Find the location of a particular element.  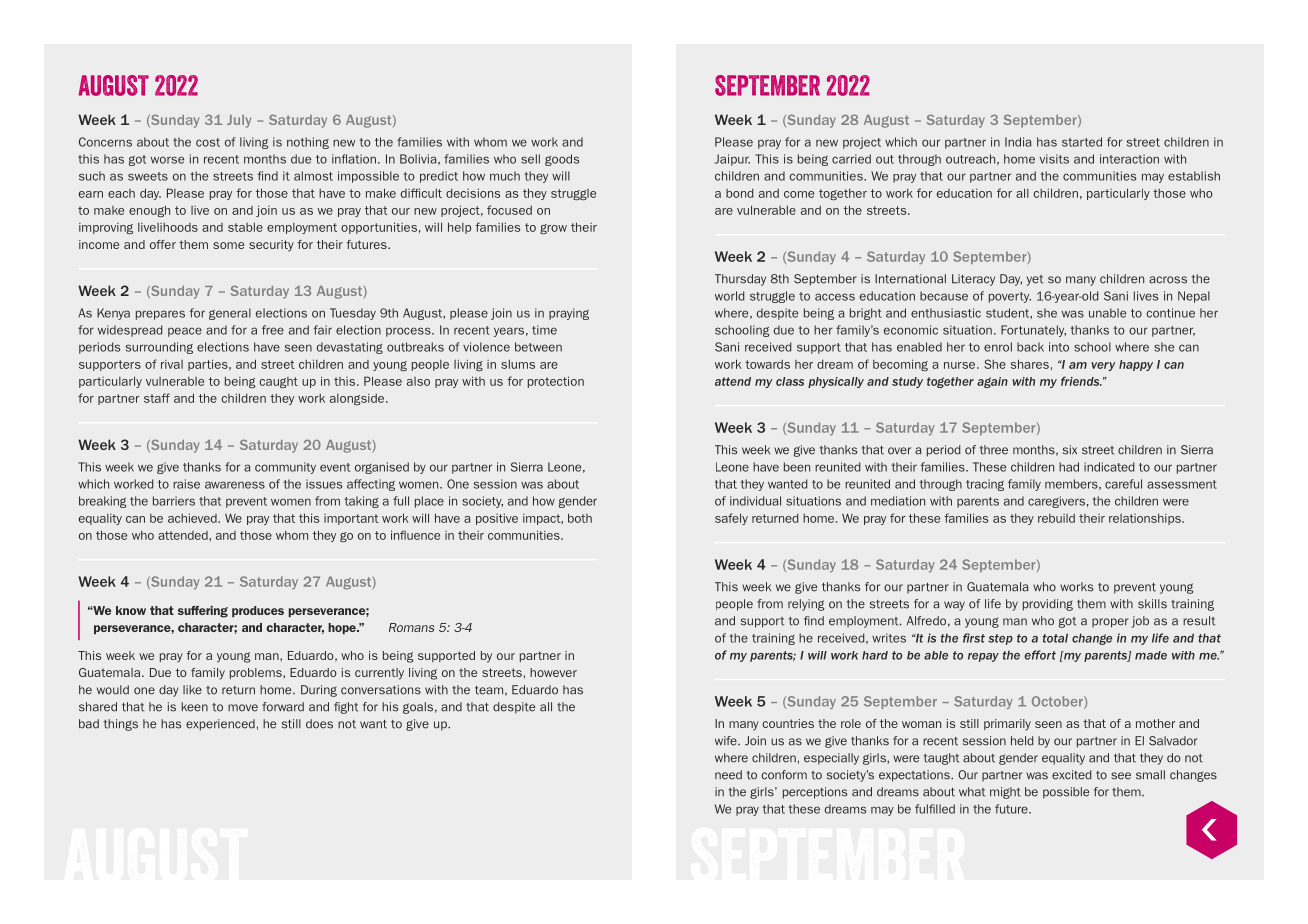

world is located at coordinates (730, 296).
